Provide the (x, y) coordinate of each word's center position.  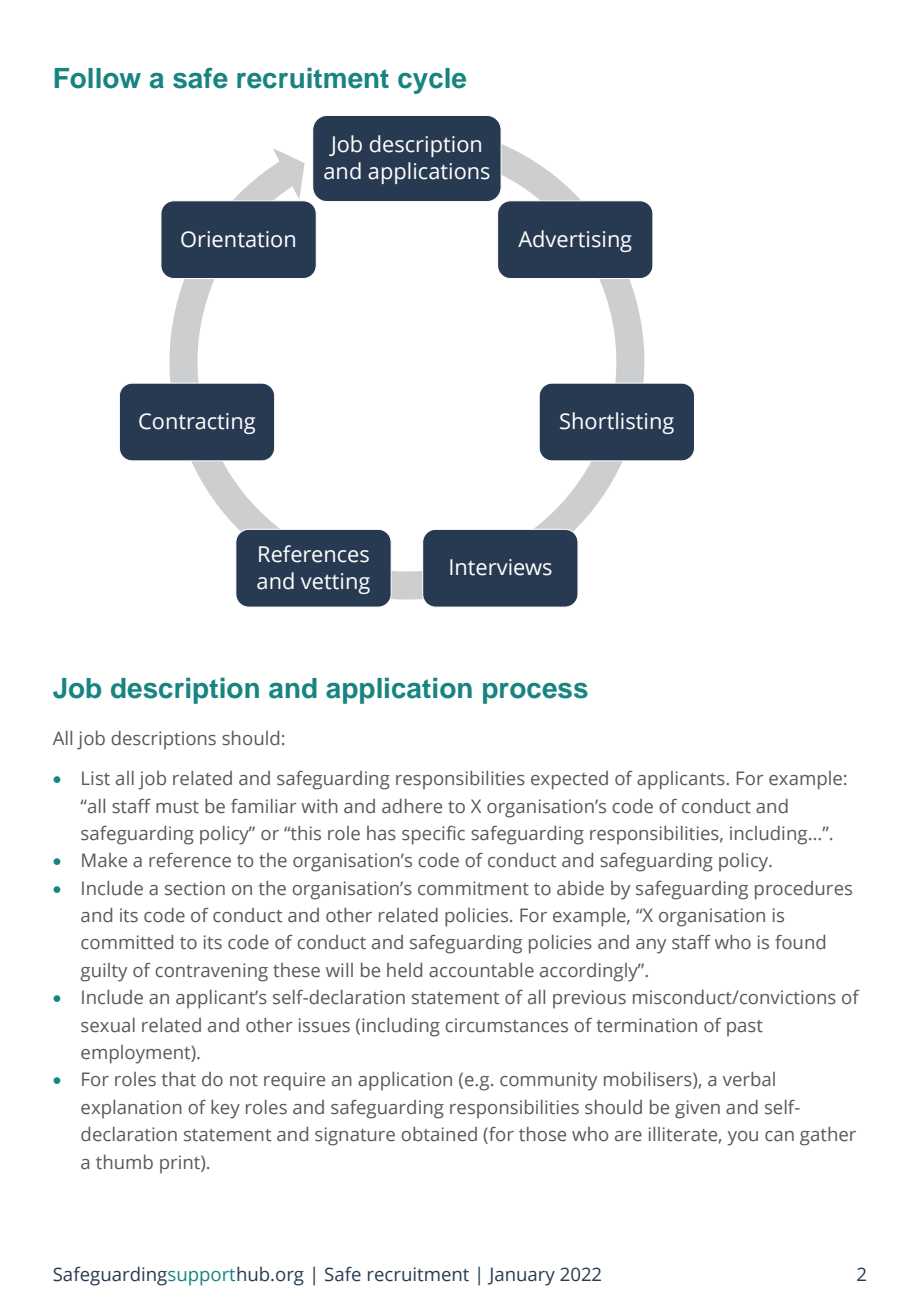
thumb (124, 1162)
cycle (432, 81)
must (177, 807)
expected (569, 780)
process (535, 693)
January (521, 1276)
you (743, 1138)
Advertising (575, 241)
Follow (98, 78)
